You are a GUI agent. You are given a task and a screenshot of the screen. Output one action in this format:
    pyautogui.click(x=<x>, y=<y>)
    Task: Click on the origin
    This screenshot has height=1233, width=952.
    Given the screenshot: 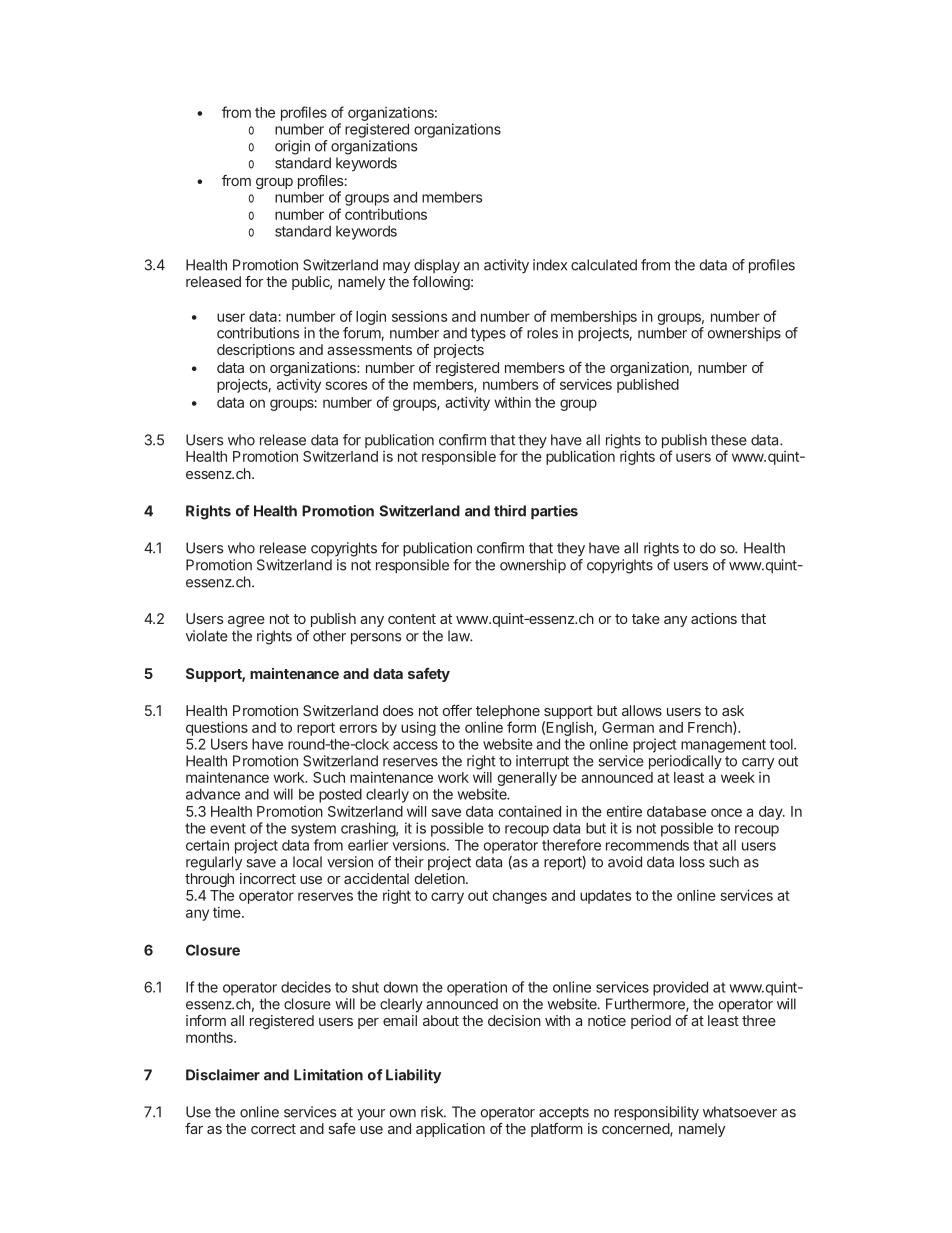 What is the action you would take?
    pyautogui.click(x=292, y=147)
